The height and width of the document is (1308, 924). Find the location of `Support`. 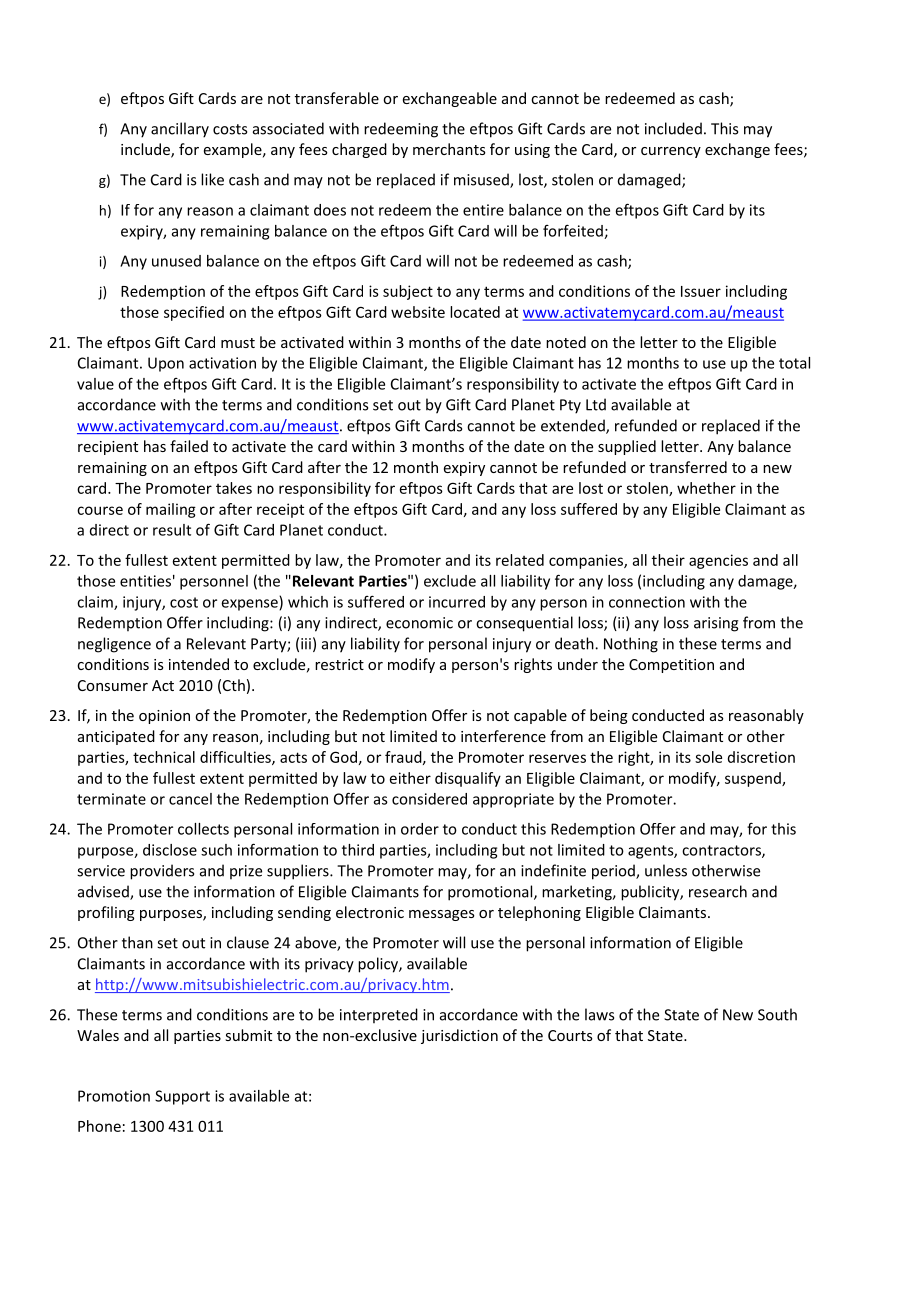

Support is located at coordinates (182, 1097).
